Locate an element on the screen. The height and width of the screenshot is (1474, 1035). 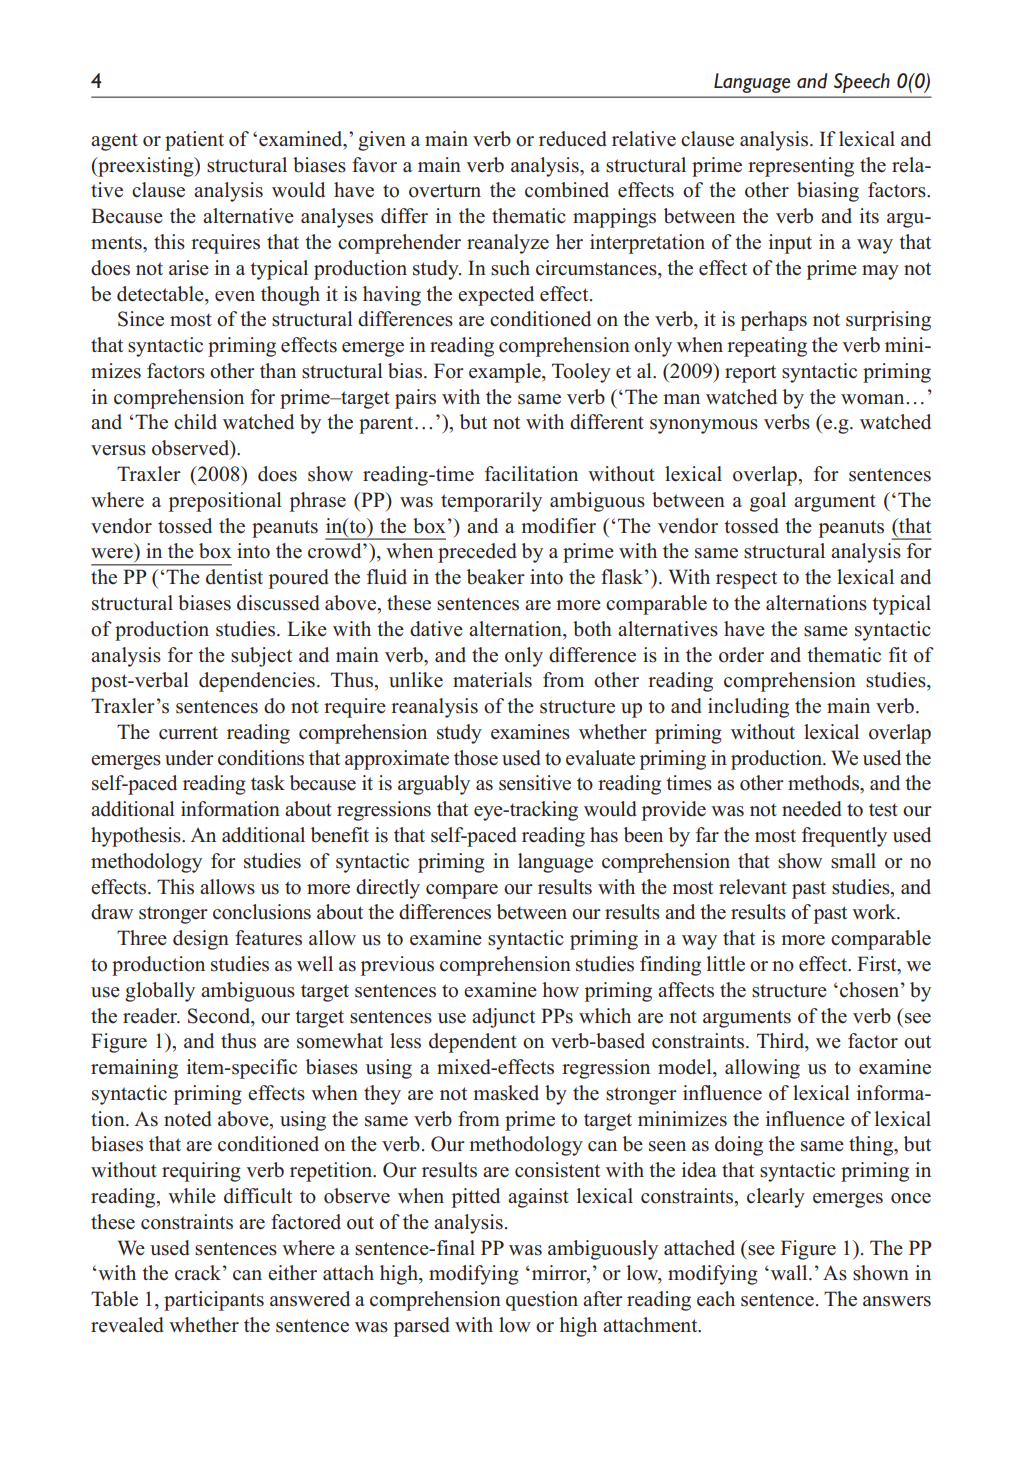
reduced is located at coordinates (573, 139).
